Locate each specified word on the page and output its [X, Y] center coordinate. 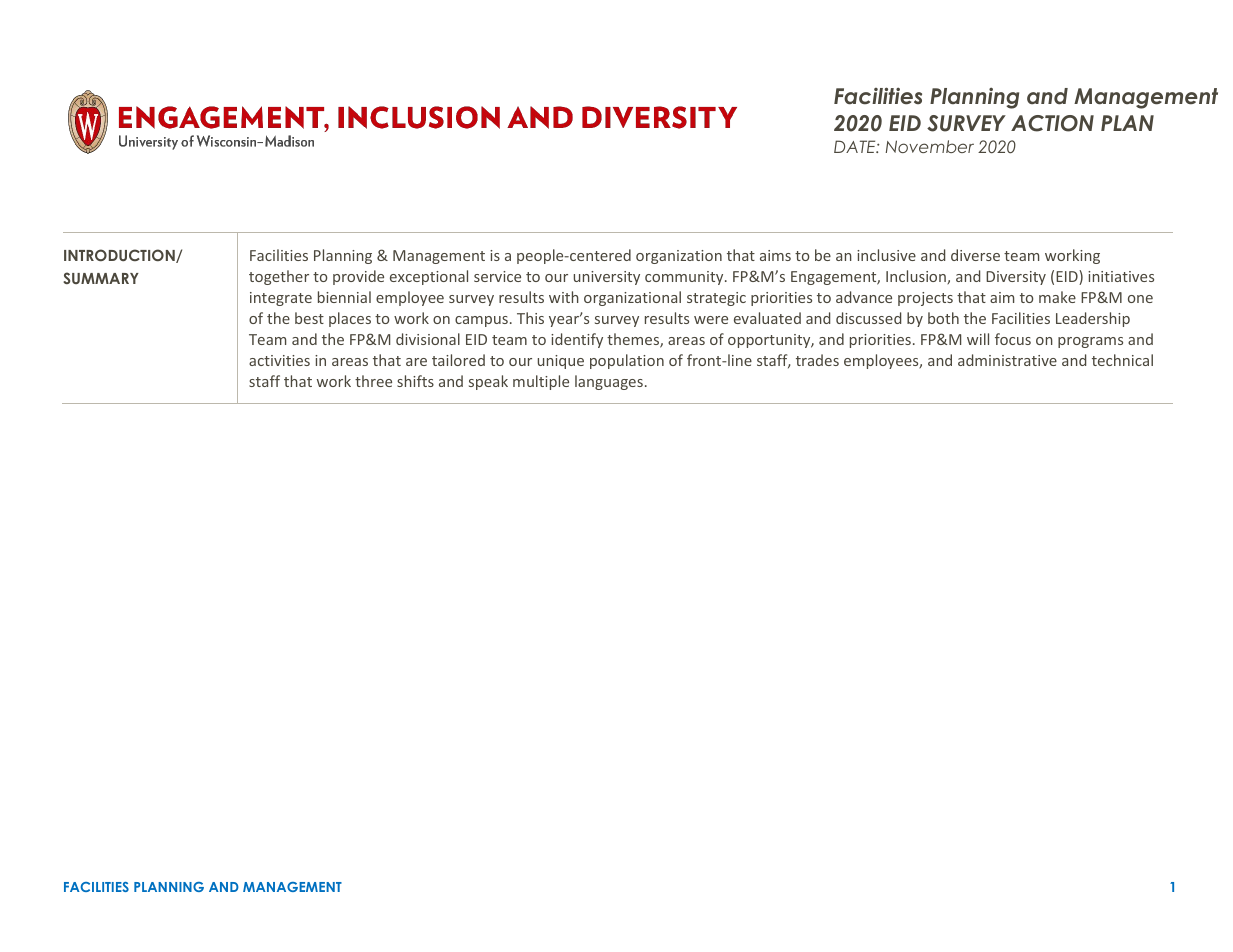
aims [775, 255]
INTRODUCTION [120, 256]
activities [279, 360]
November [929, 146]
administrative [1007, 360]
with [564, 297]
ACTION [1052, 123]
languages [609, 382]
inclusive [886, 255]
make [1057, 297]
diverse [975, 255]
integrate [281, 299]
